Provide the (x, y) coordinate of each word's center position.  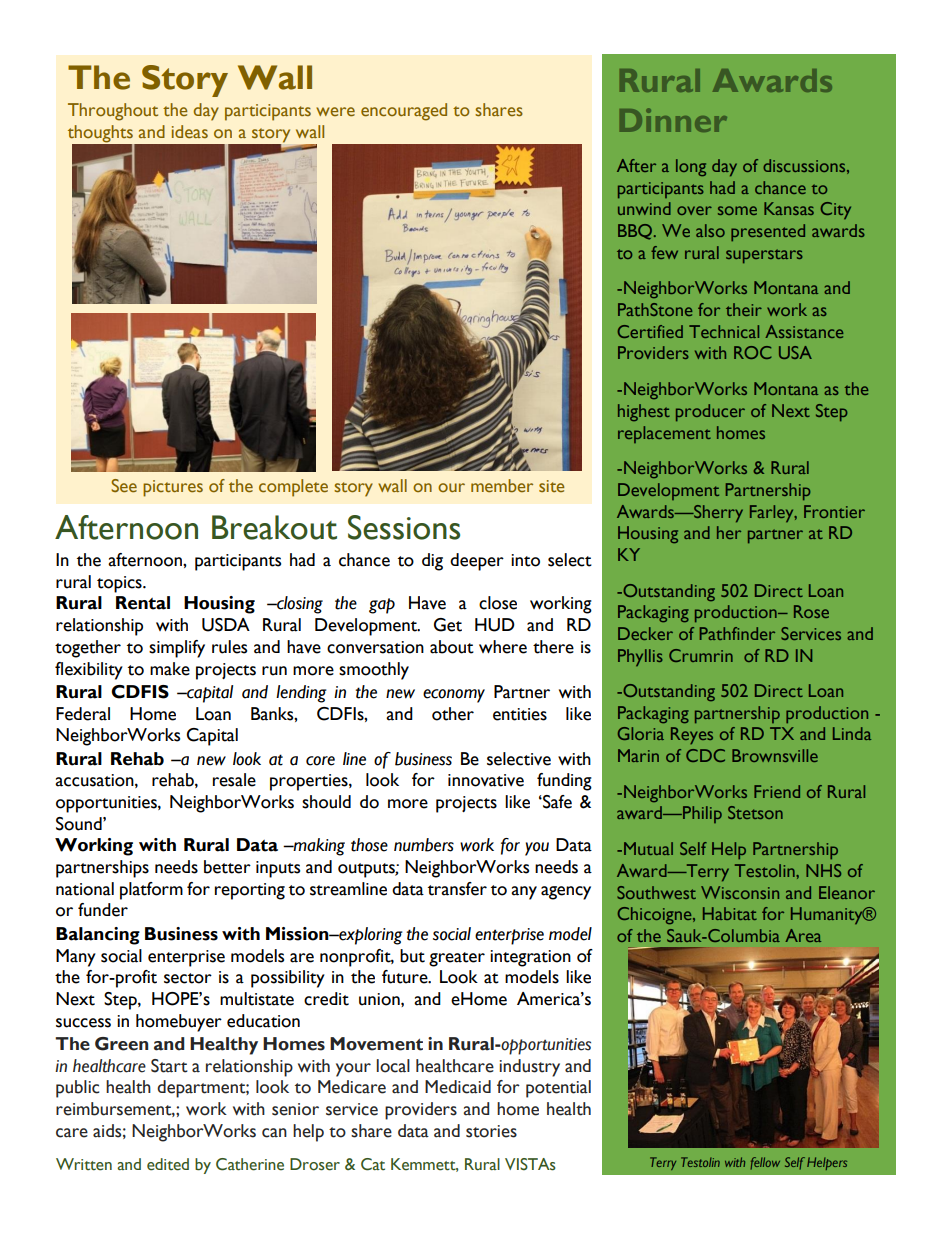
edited (168, 1164)
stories (491, 1131)
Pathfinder (737, 633)
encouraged (404, 112)
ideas (190, 131)
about (452, 647)
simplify (177, 649)
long (691, 167)
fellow (765, 1163)
